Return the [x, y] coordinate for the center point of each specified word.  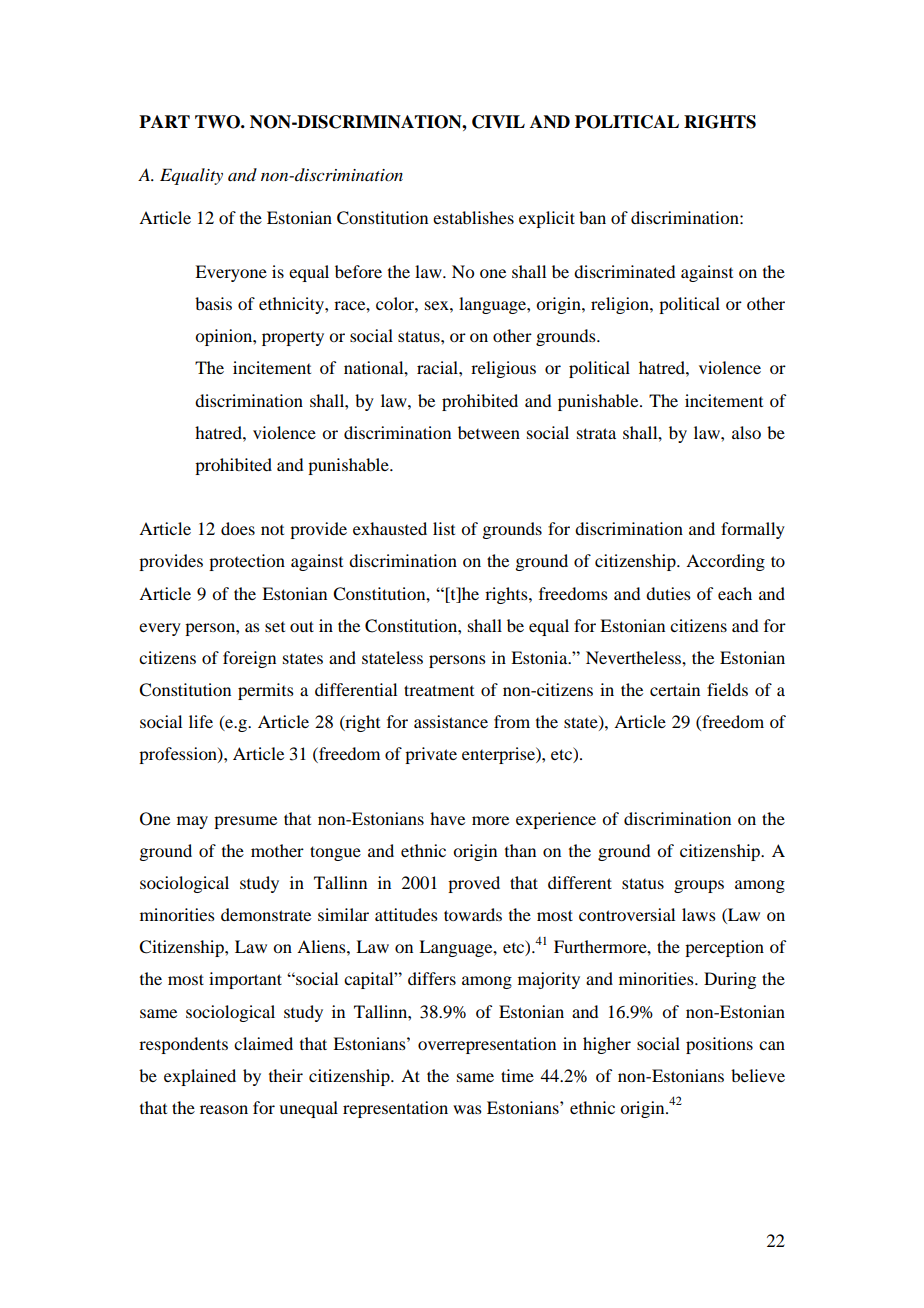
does [238, 528]
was [467, 1109]
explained [200, 1077]
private [431, 755]
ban [592, 217]
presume [245, 822]
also [746, 432]
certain [675, 689]
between [489, 432]
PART [164, 121]
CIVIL [498, 122]
